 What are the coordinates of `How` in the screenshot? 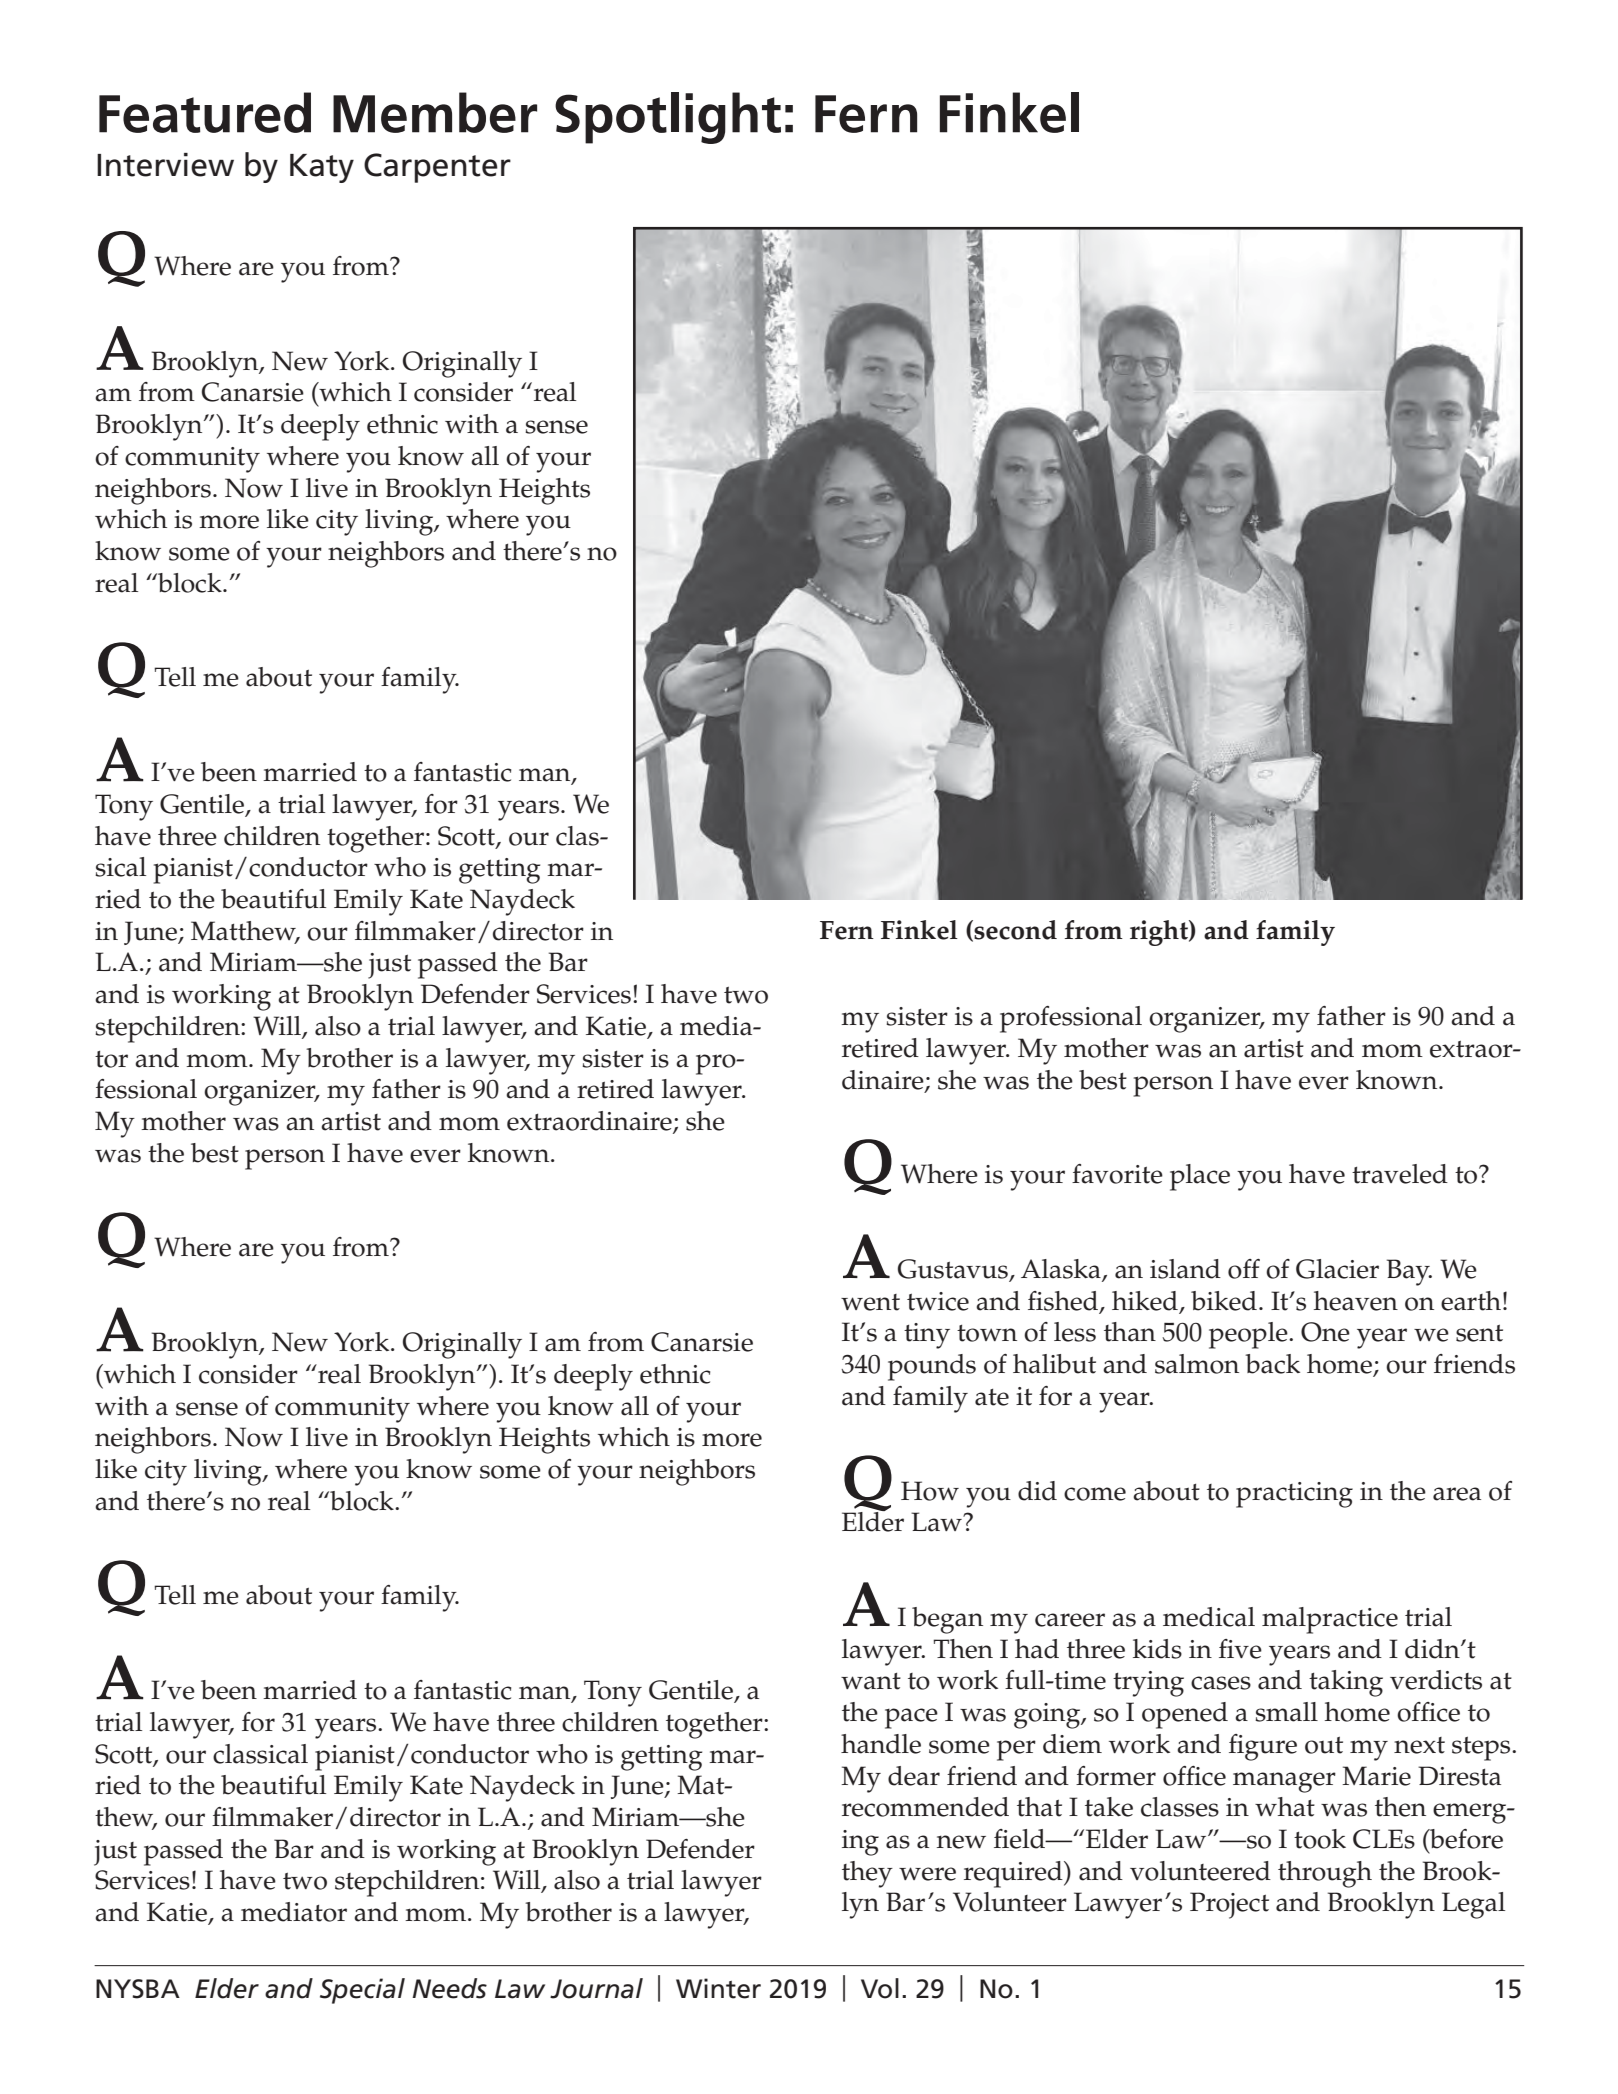 It's located at (930, 1491).
